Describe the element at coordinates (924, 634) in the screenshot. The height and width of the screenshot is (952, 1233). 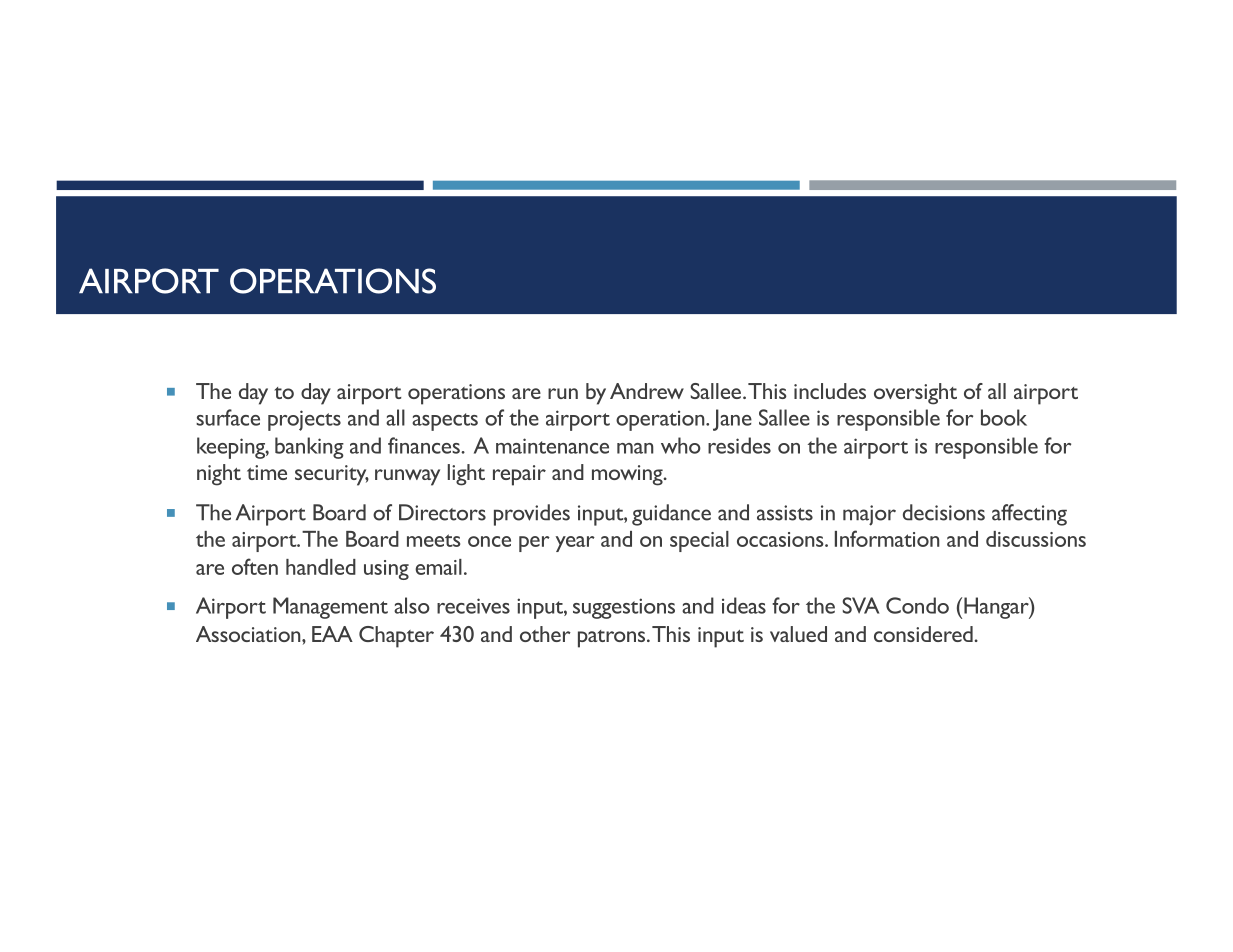
I see `considered` at that location.
